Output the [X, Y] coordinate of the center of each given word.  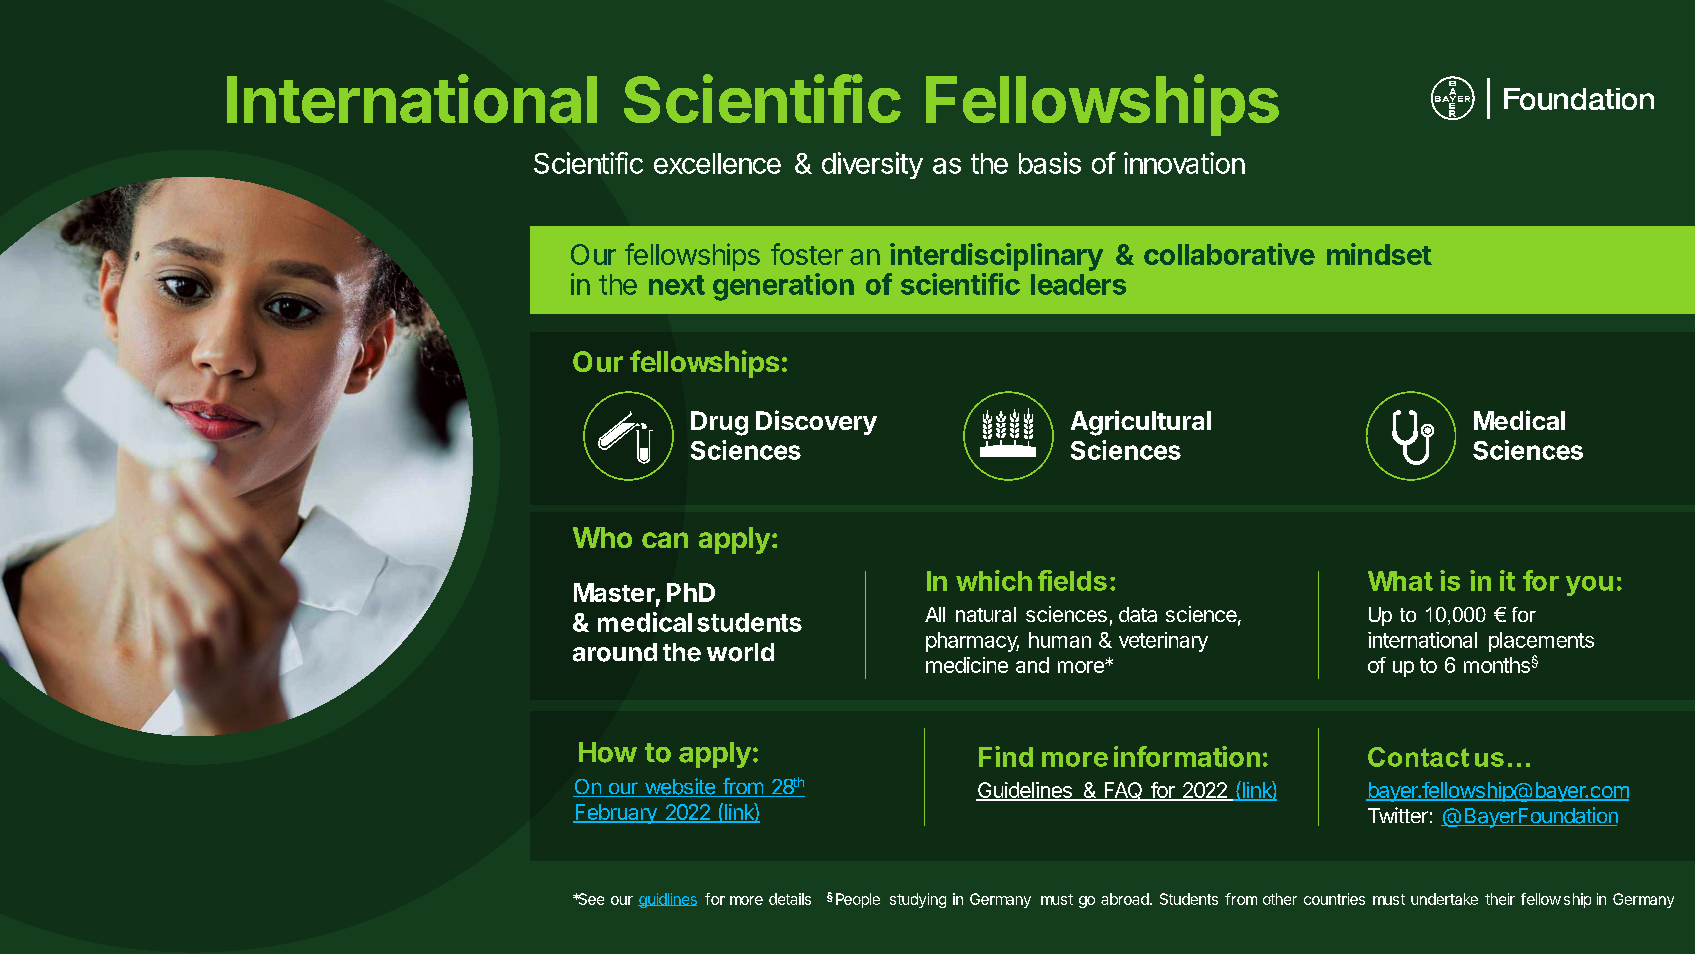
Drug [719, 423]
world [740, 652]
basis [1050, 163]
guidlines [667, 900]
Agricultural [1141, 423]
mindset [1379, 254]
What [1400, 581]
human [1060, 640]
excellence [717, 163]
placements [1541, 642]
